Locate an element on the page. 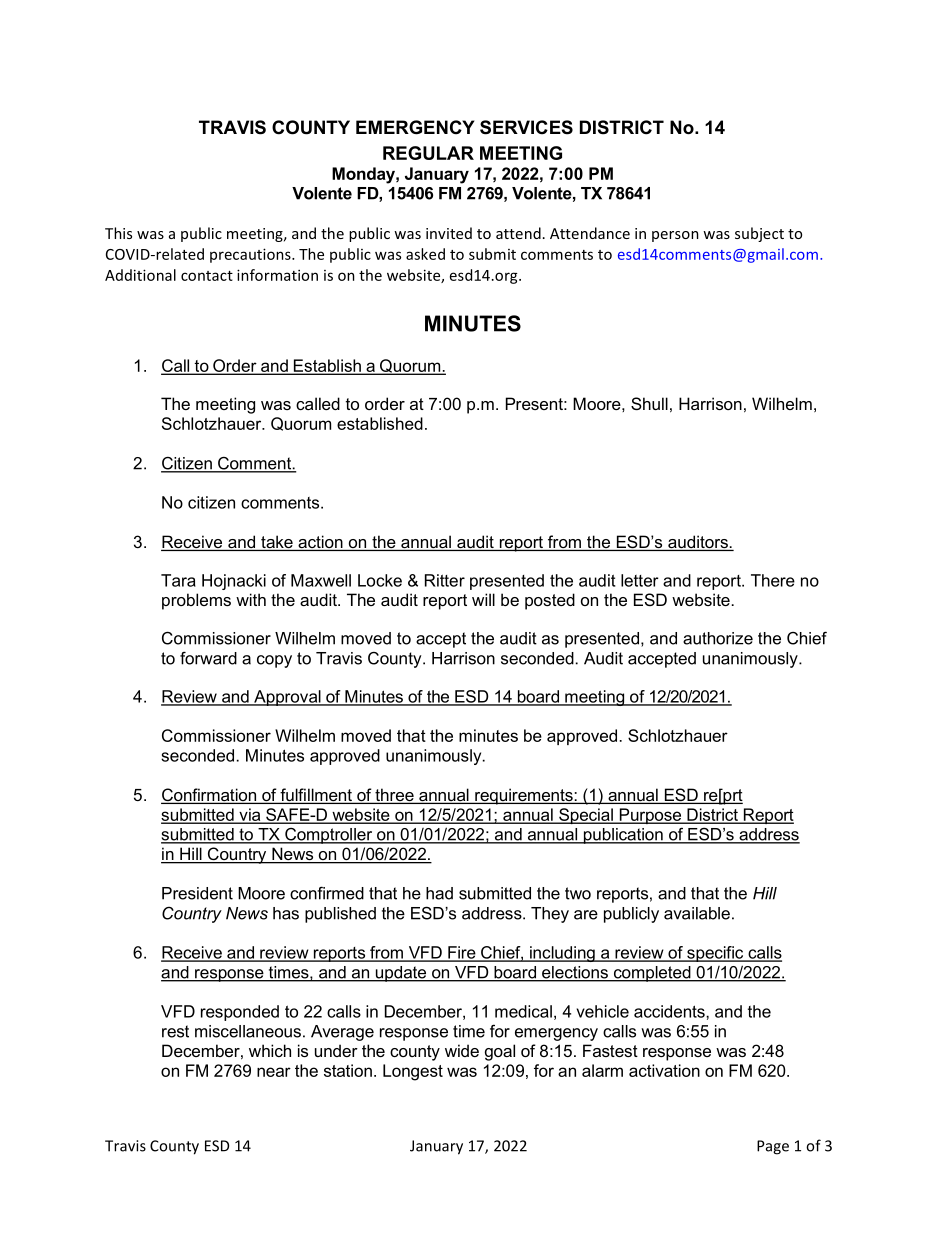  REGULAR is located at coordinates (428, 153).
